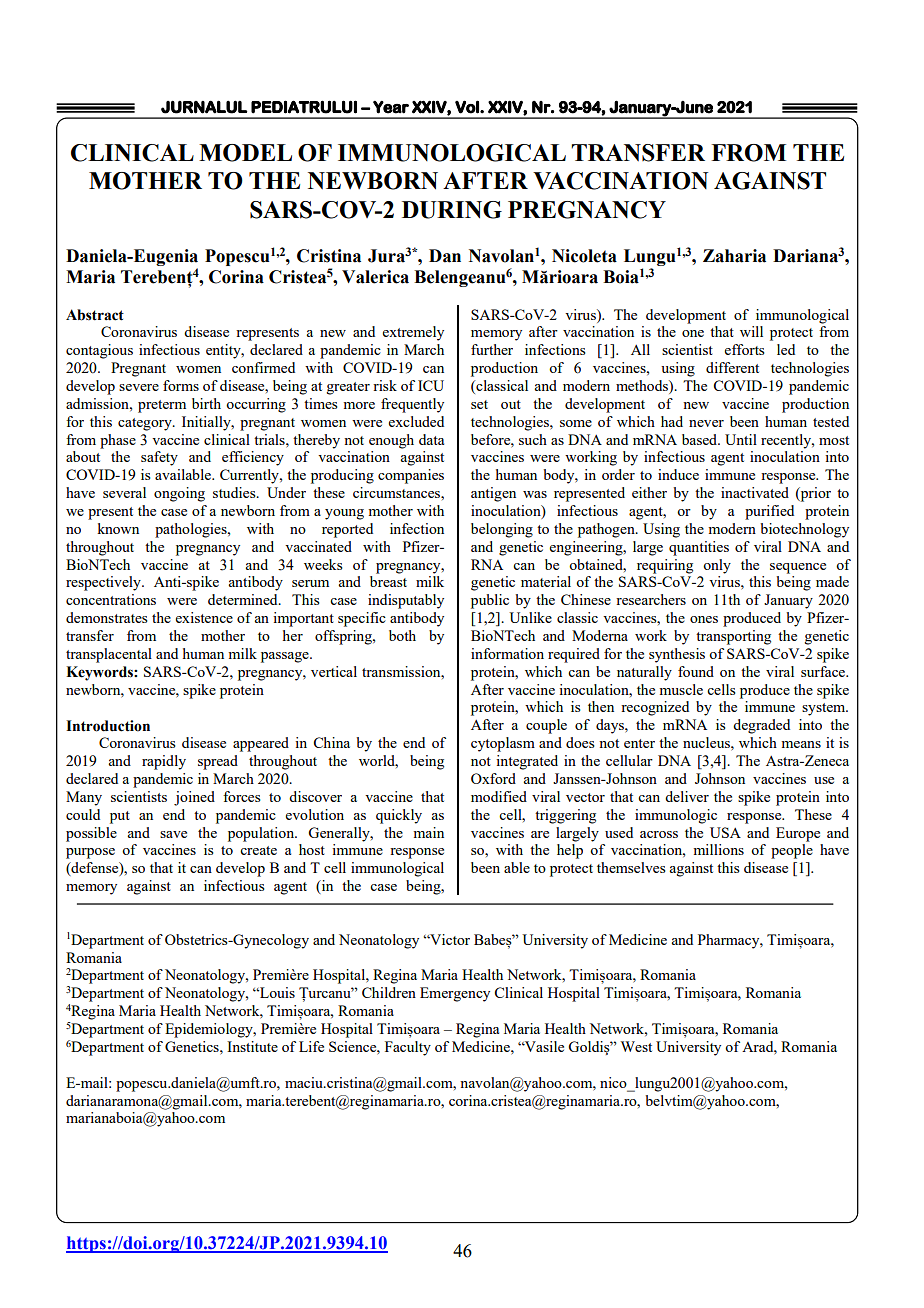 The image size is (924, 1308). What do you see at coordinates (751, 331) in the image?
I see `will` at bounding box center [751, 331].
